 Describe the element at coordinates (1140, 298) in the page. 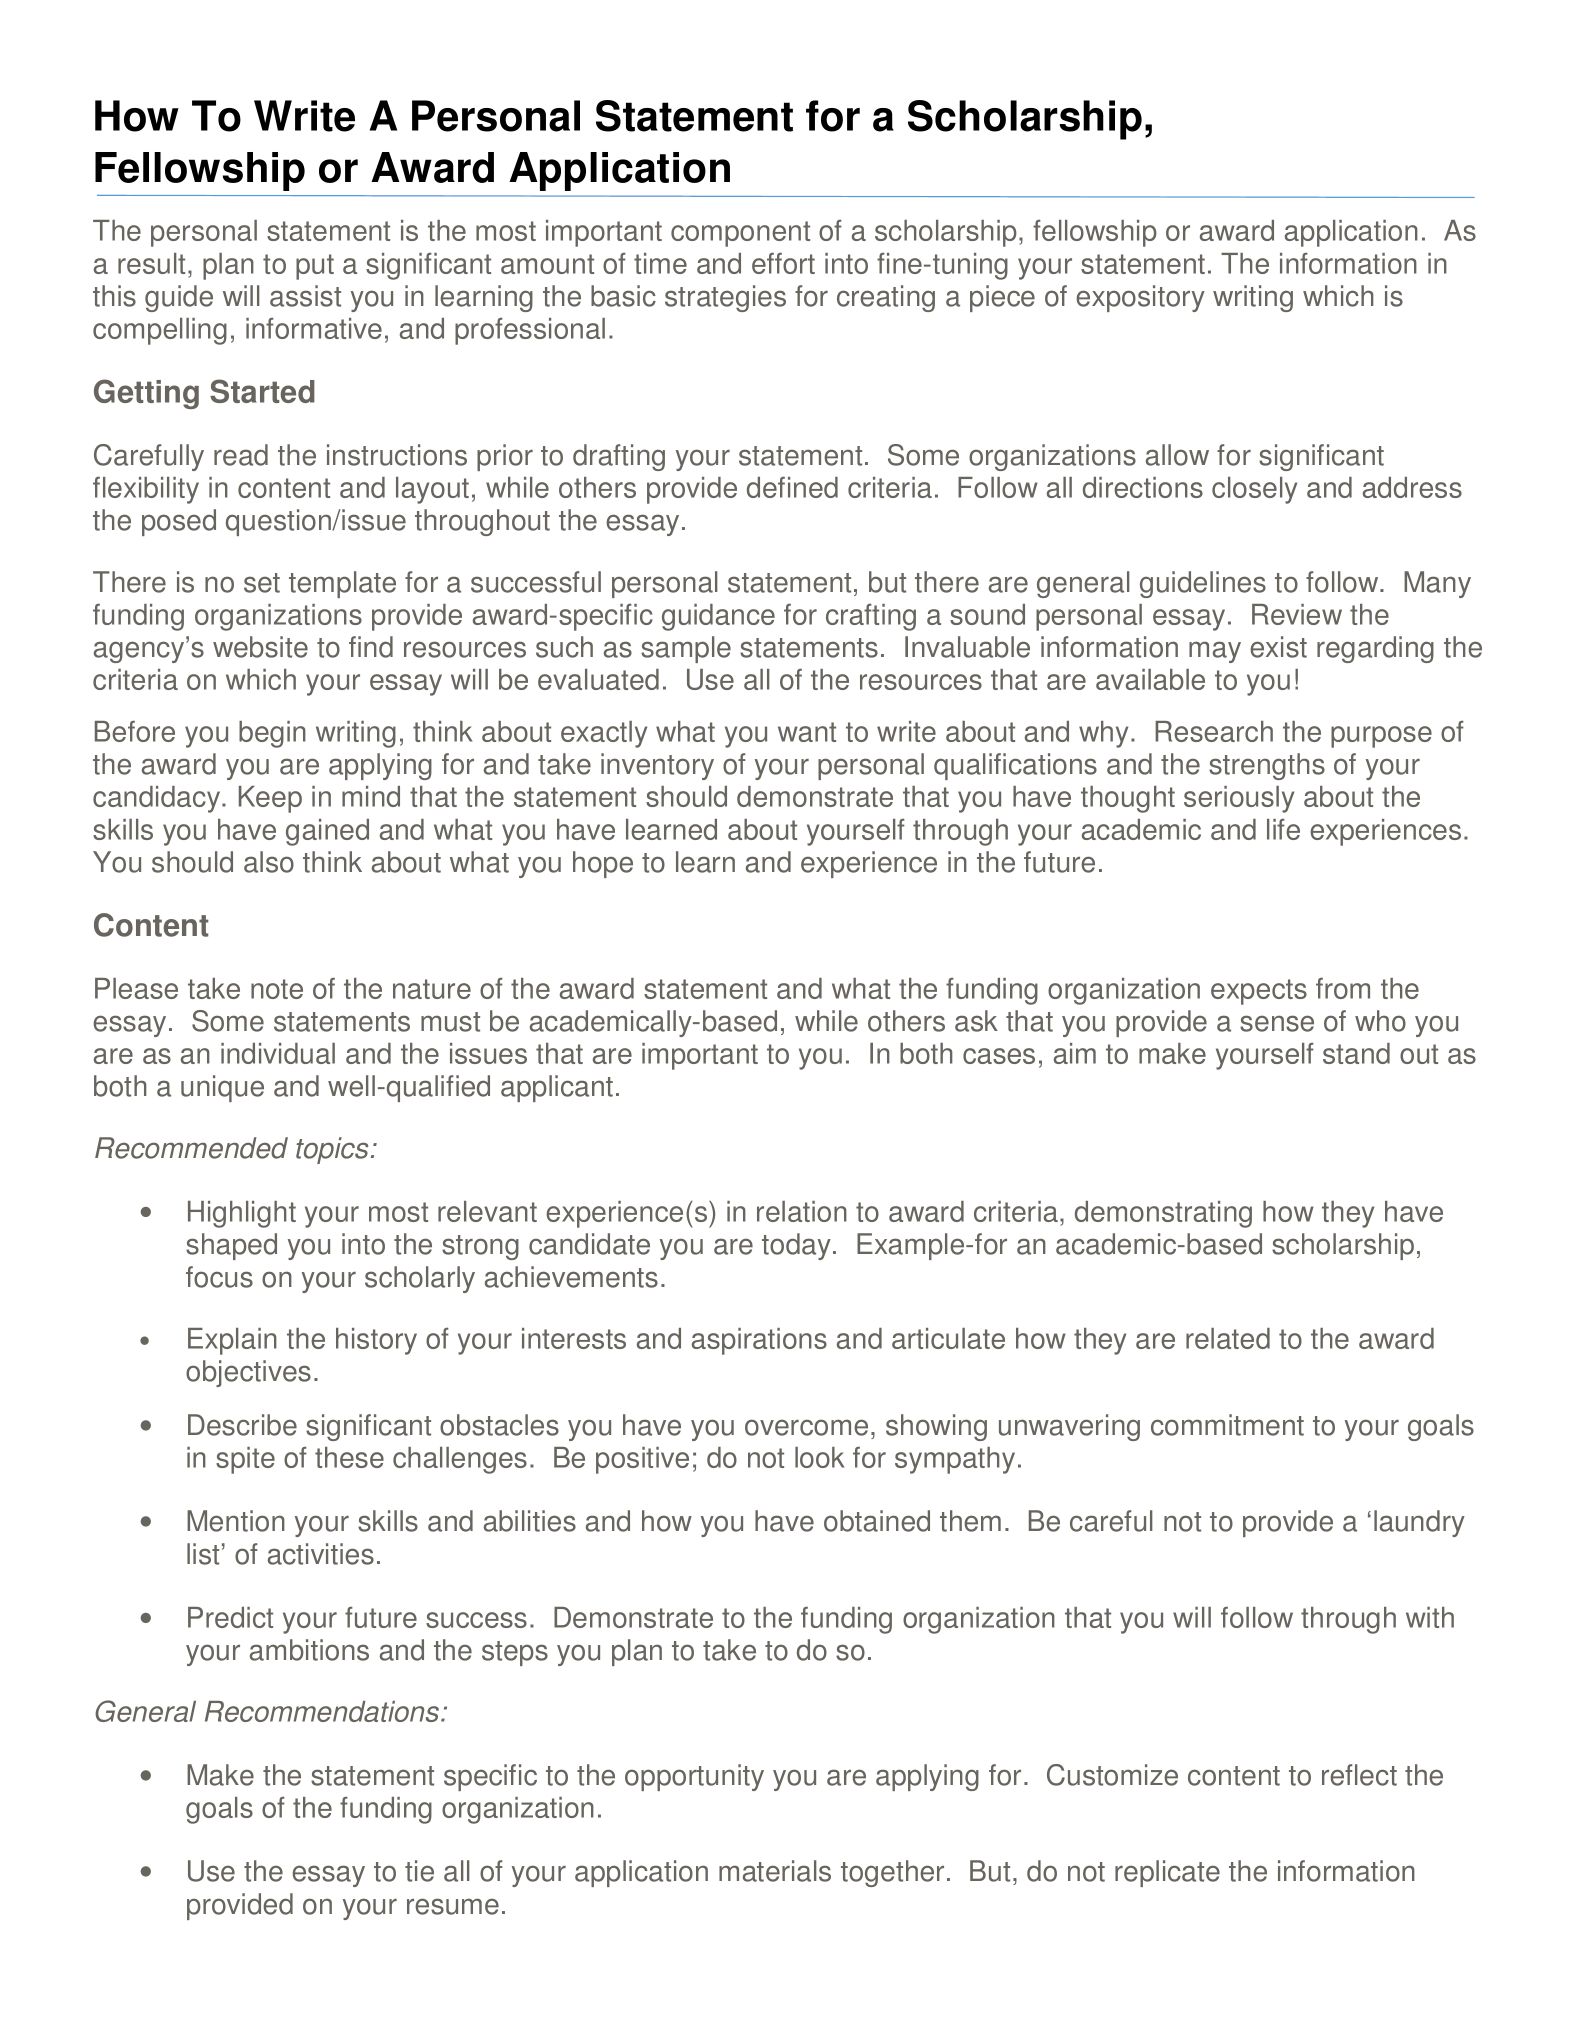

I see `expository` at that location.
